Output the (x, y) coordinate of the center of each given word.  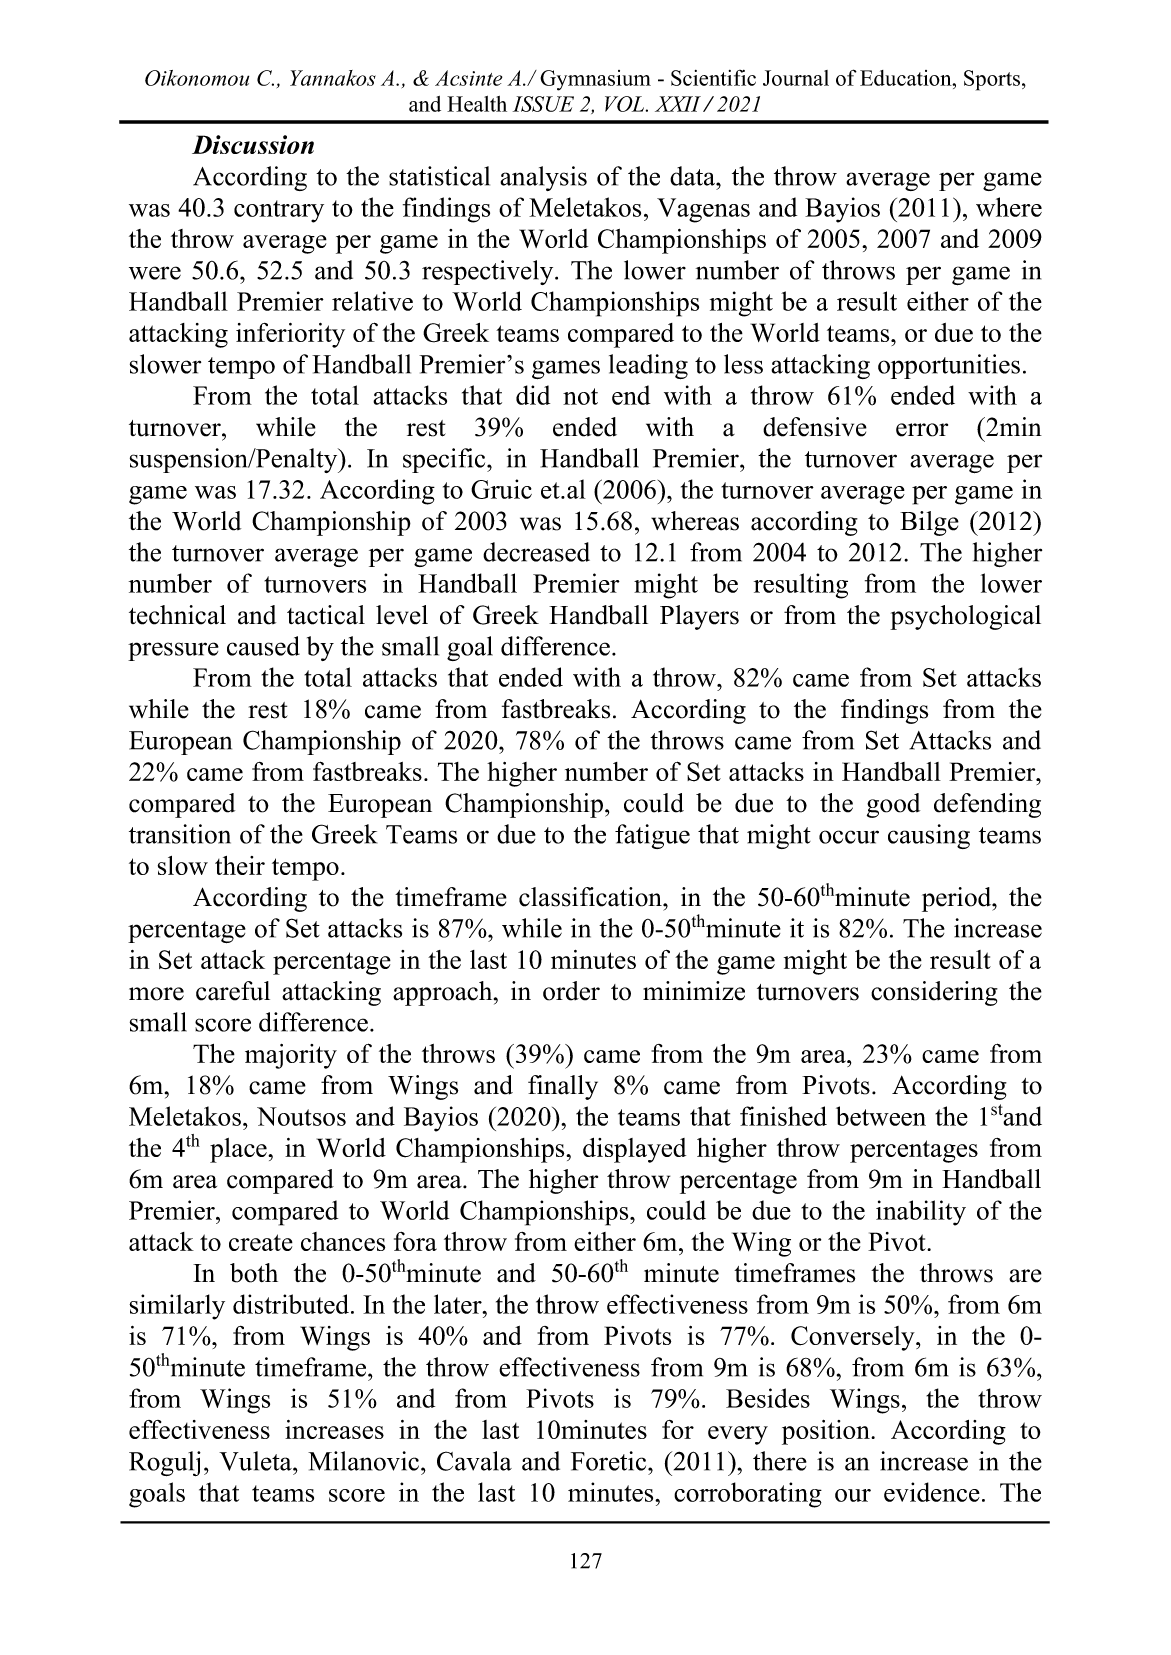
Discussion (253, 144)
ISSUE (543, 104)
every (738, 1435)
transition (180, 834)
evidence (932, 1492)
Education (907, 78)
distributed (292, 1304)
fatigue (652, 836)
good (893, 805)
